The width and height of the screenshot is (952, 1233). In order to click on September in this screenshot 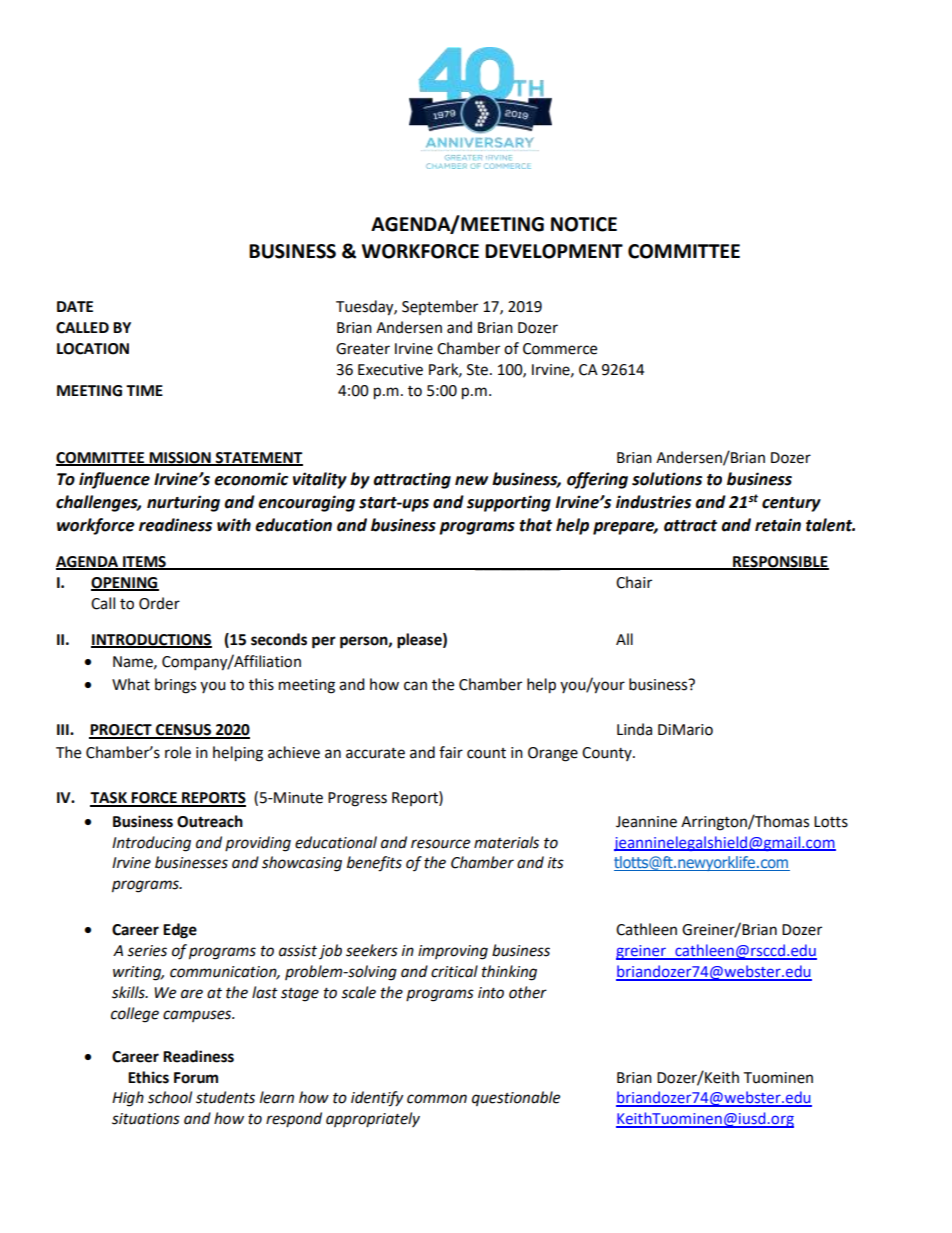, I will do `click(440, 307)`.
